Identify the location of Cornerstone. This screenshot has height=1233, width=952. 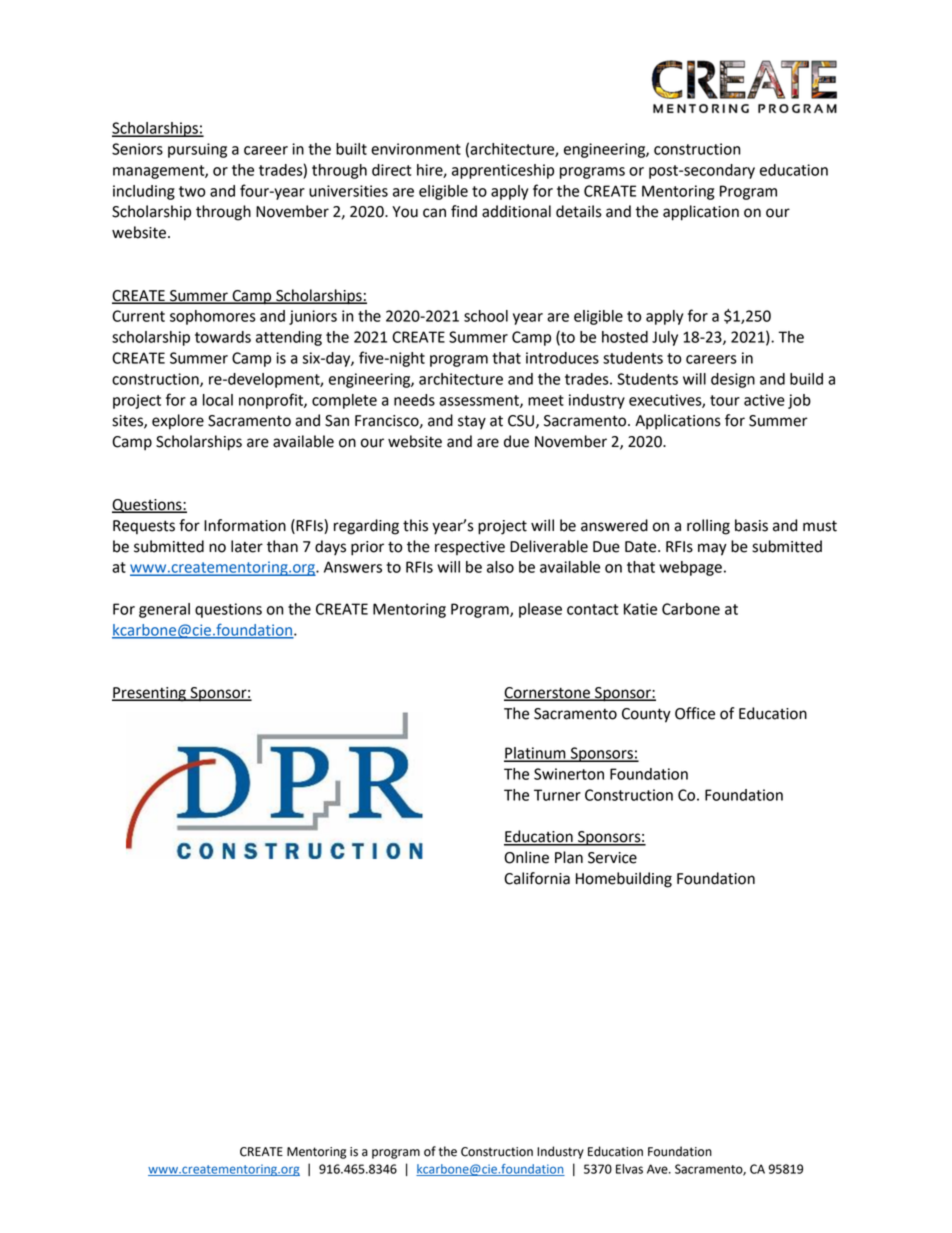
(548, 694).
